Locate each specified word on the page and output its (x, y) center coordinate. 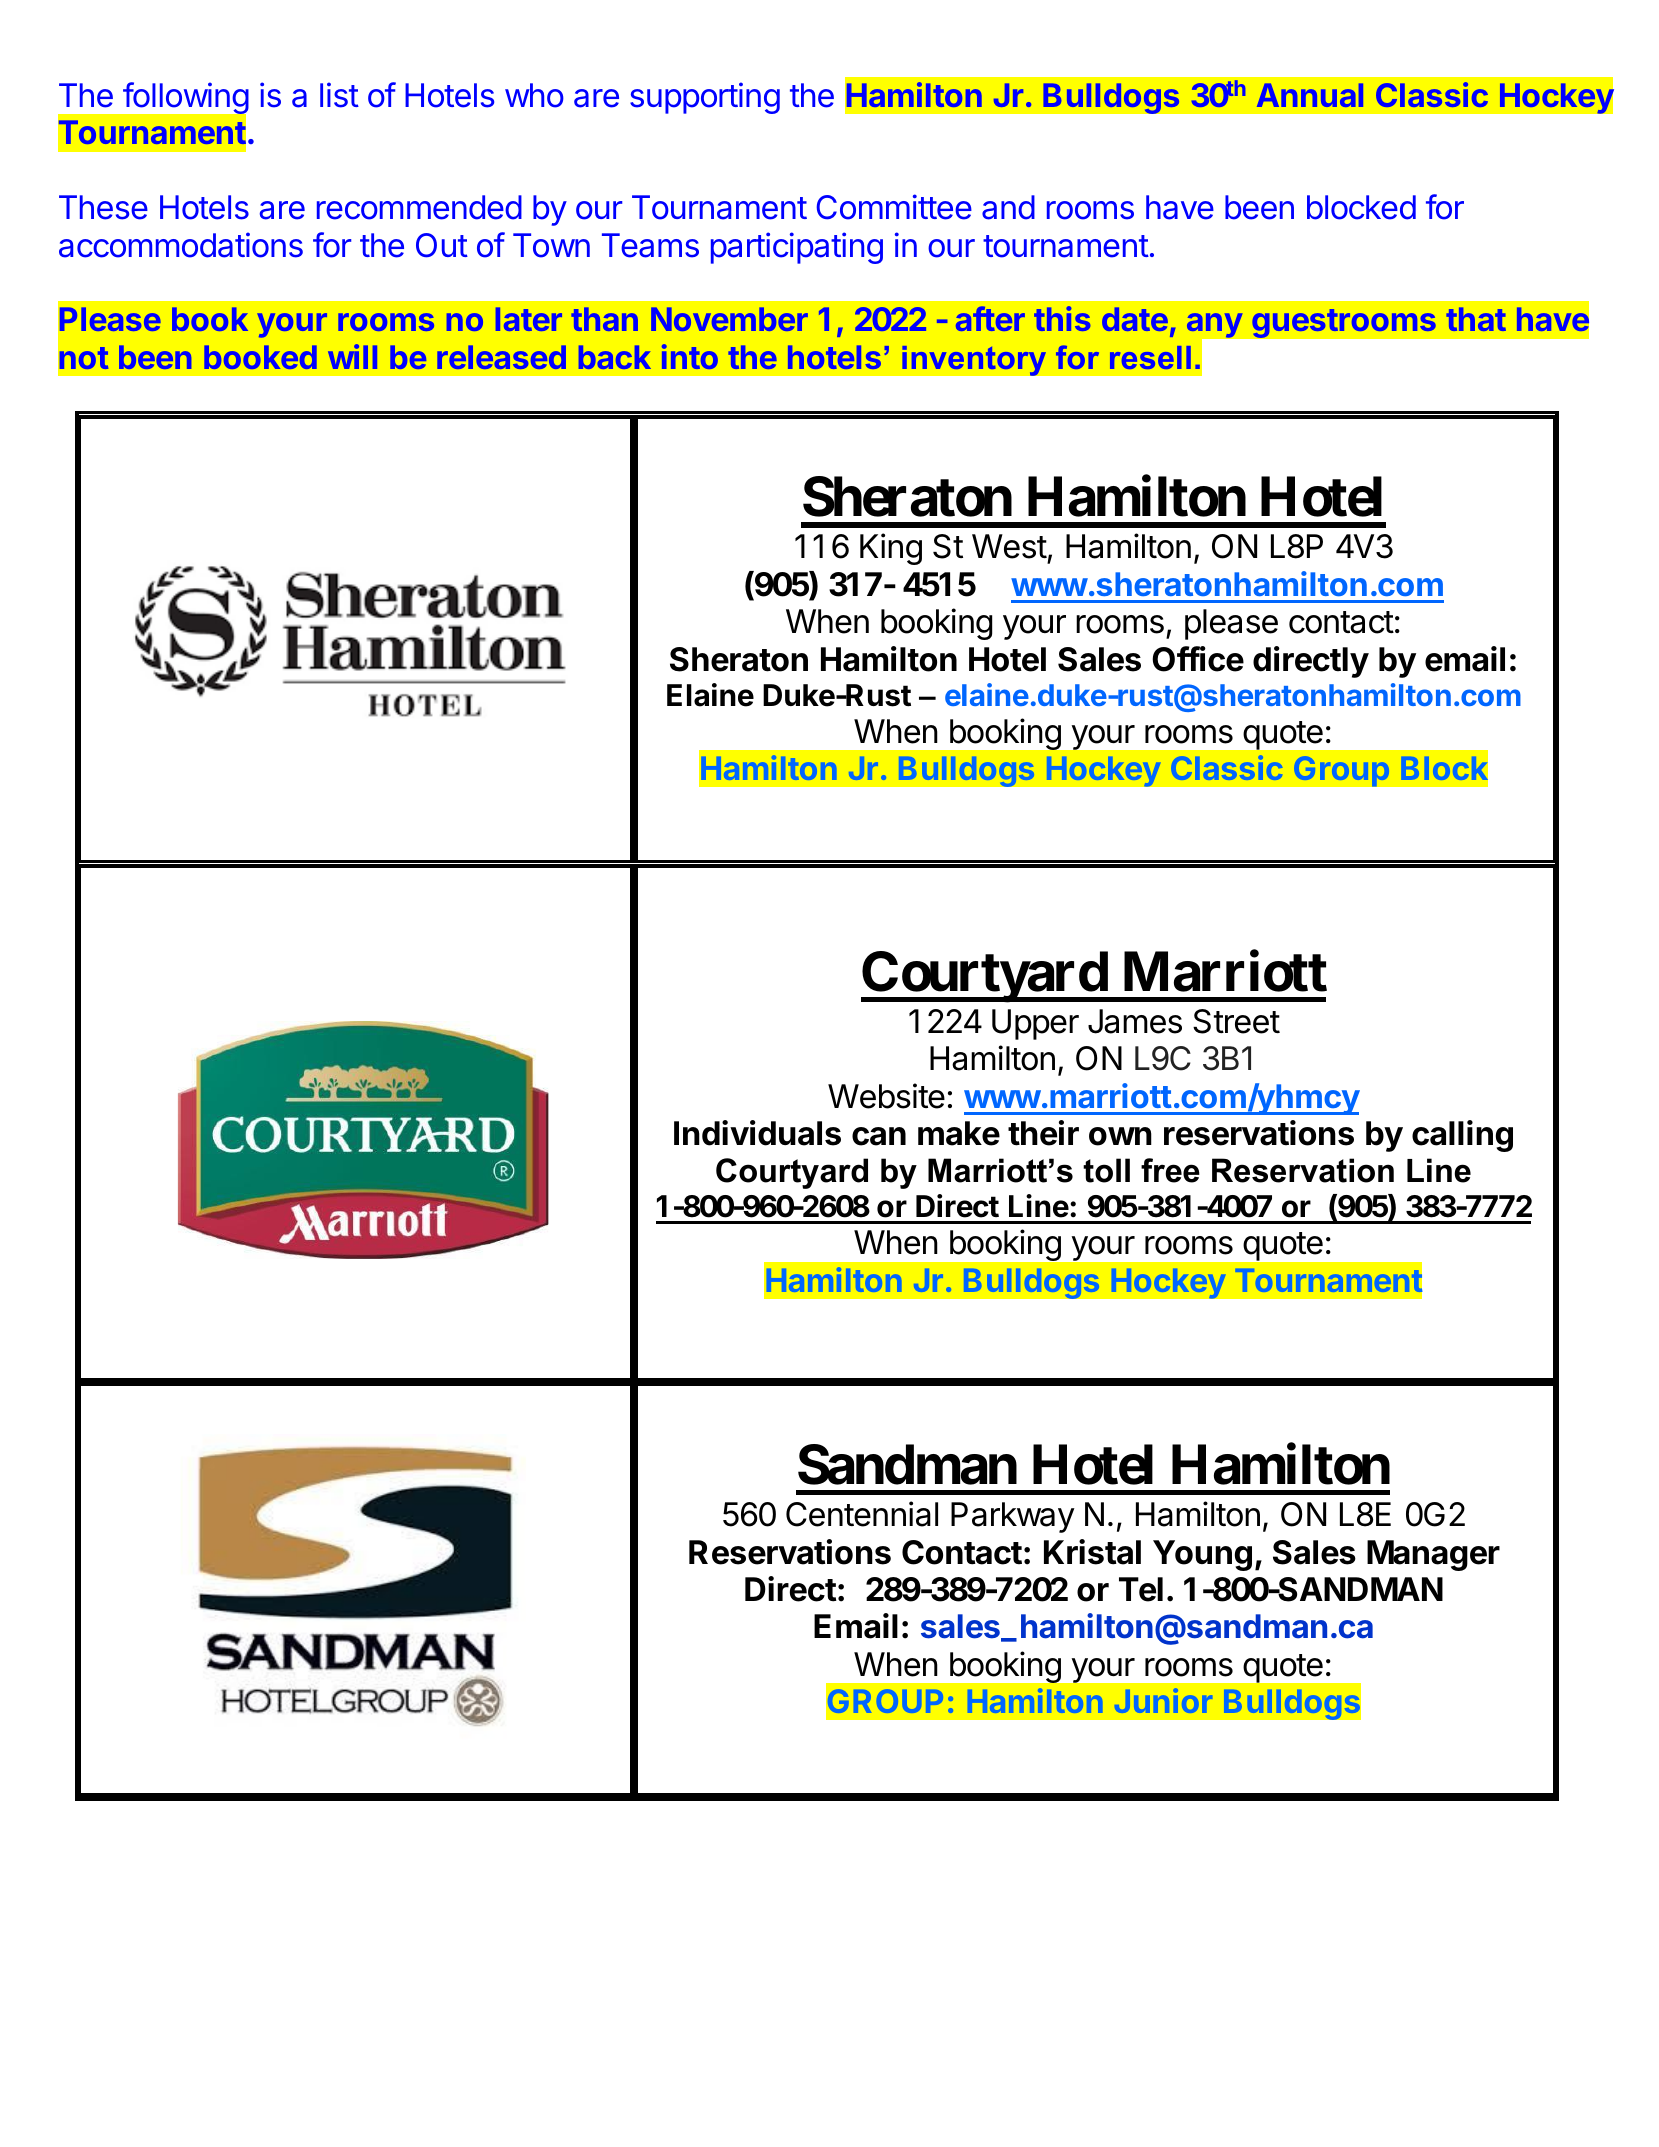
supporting (705, 98)
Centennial (862, 1514)
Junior (1163, 1701)
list (339, 95)
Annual (1310, 95)
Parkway (1013, 1517)
